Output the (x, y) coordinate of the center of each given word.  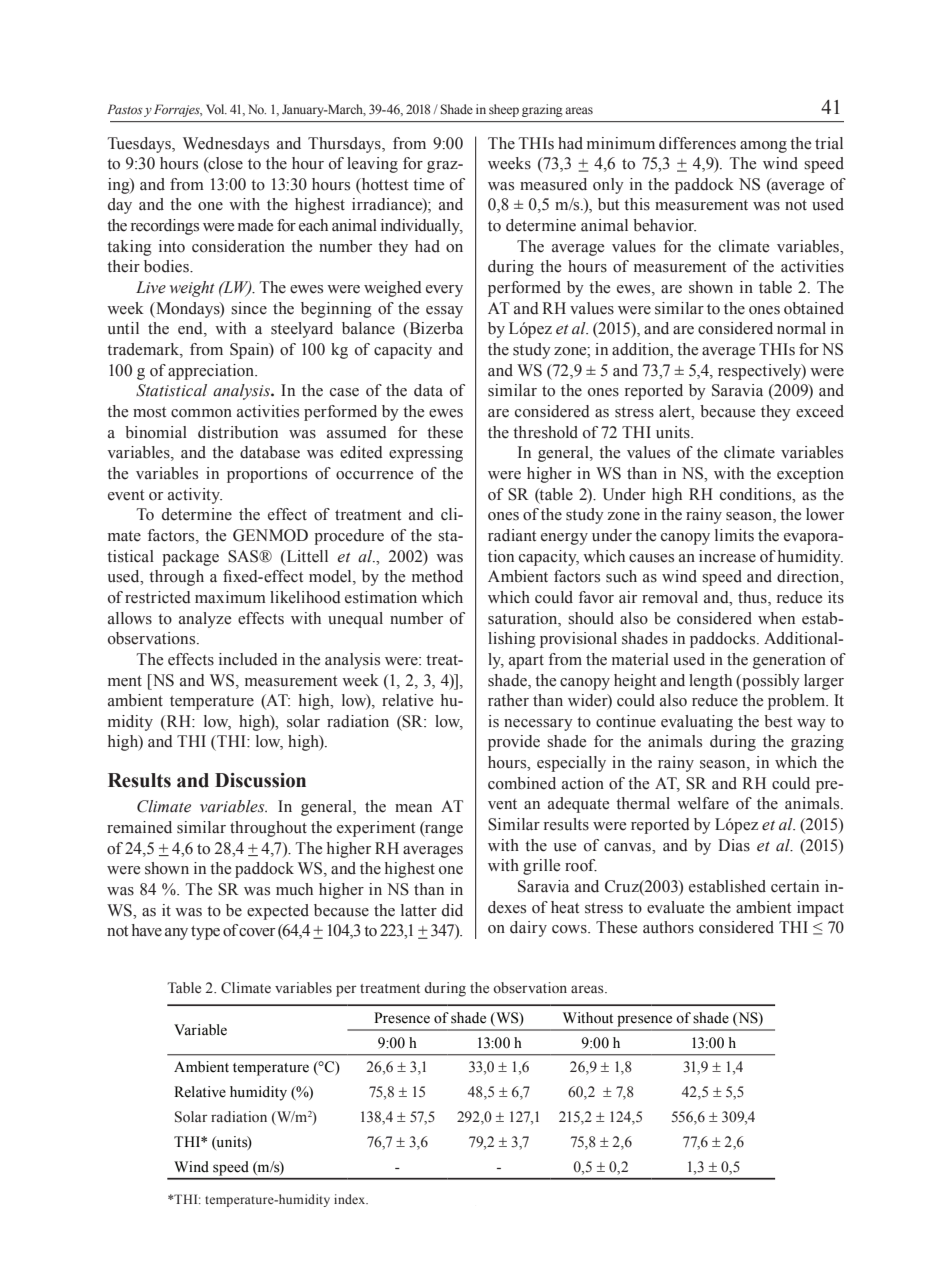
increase (727, 556)
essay (444, 312)
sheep (504, 110)
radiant (512, 535)
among (763, 147)
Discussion (260, 780)
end (191, 329)
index (351, 1199)
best (778, 721)
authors (668, 927)
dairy (528, 929)
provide (514, 743)
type (205, 933)
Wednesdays (226, 145)
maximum (230, 597)
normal (801, 328)
